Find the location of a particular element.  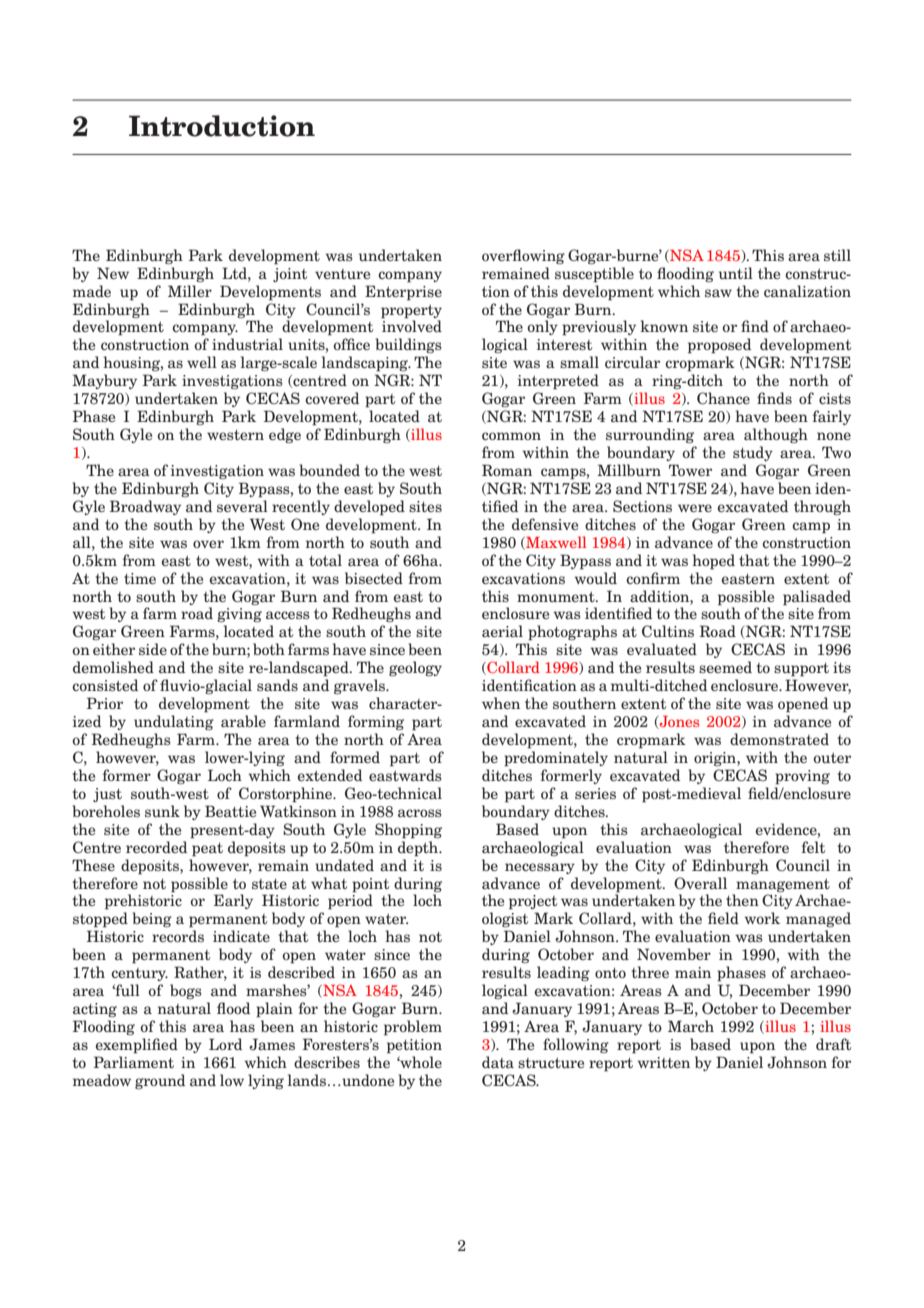

time is located at coordinates (140, 578).
